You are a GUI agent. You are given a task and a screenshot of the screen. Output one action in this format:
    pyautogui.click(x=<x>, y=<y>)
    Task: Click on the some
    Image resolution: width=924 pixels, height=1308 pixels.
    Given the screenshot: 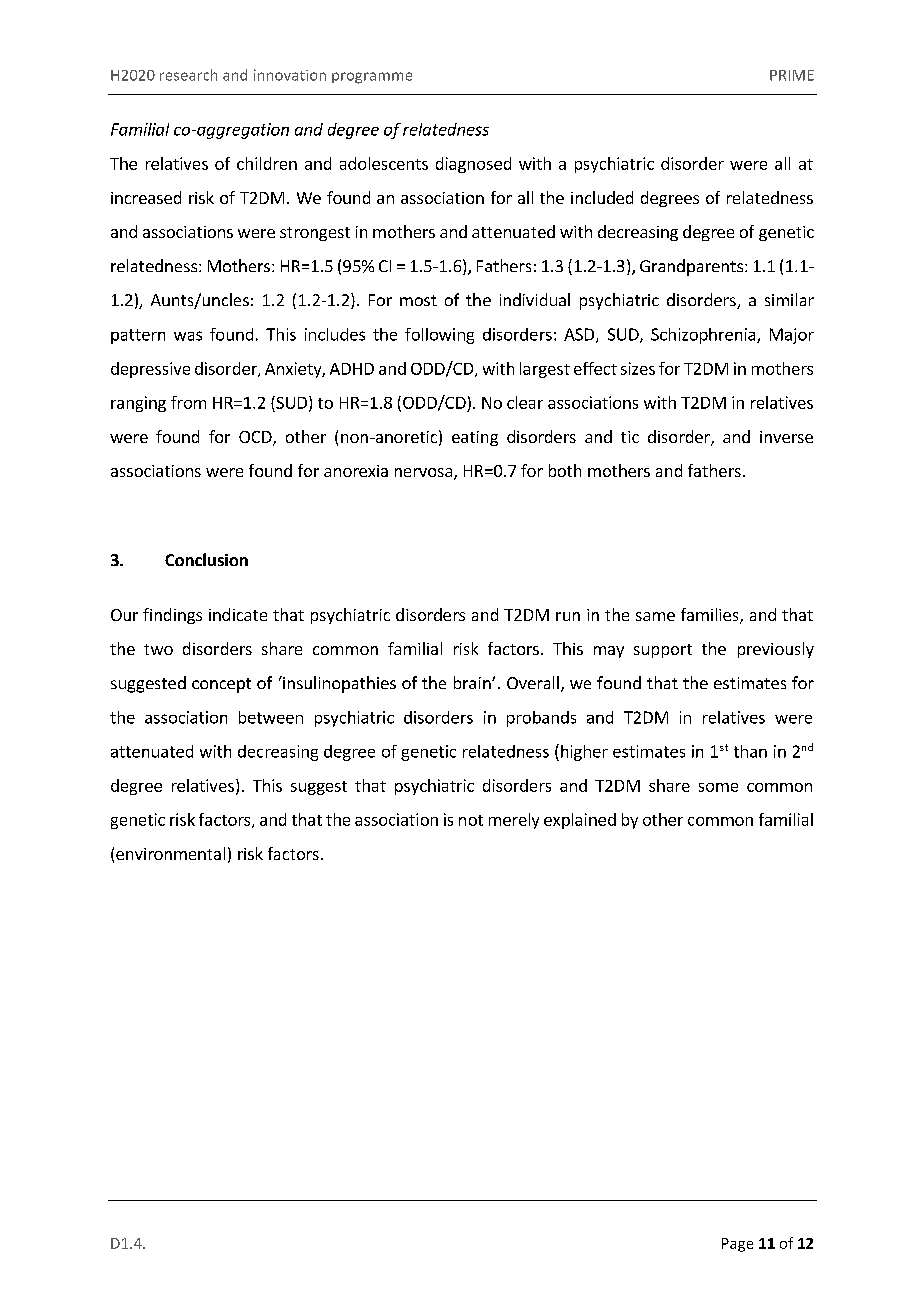 What is the action you would take?
    pyautogui.click(x=718, y=787)
